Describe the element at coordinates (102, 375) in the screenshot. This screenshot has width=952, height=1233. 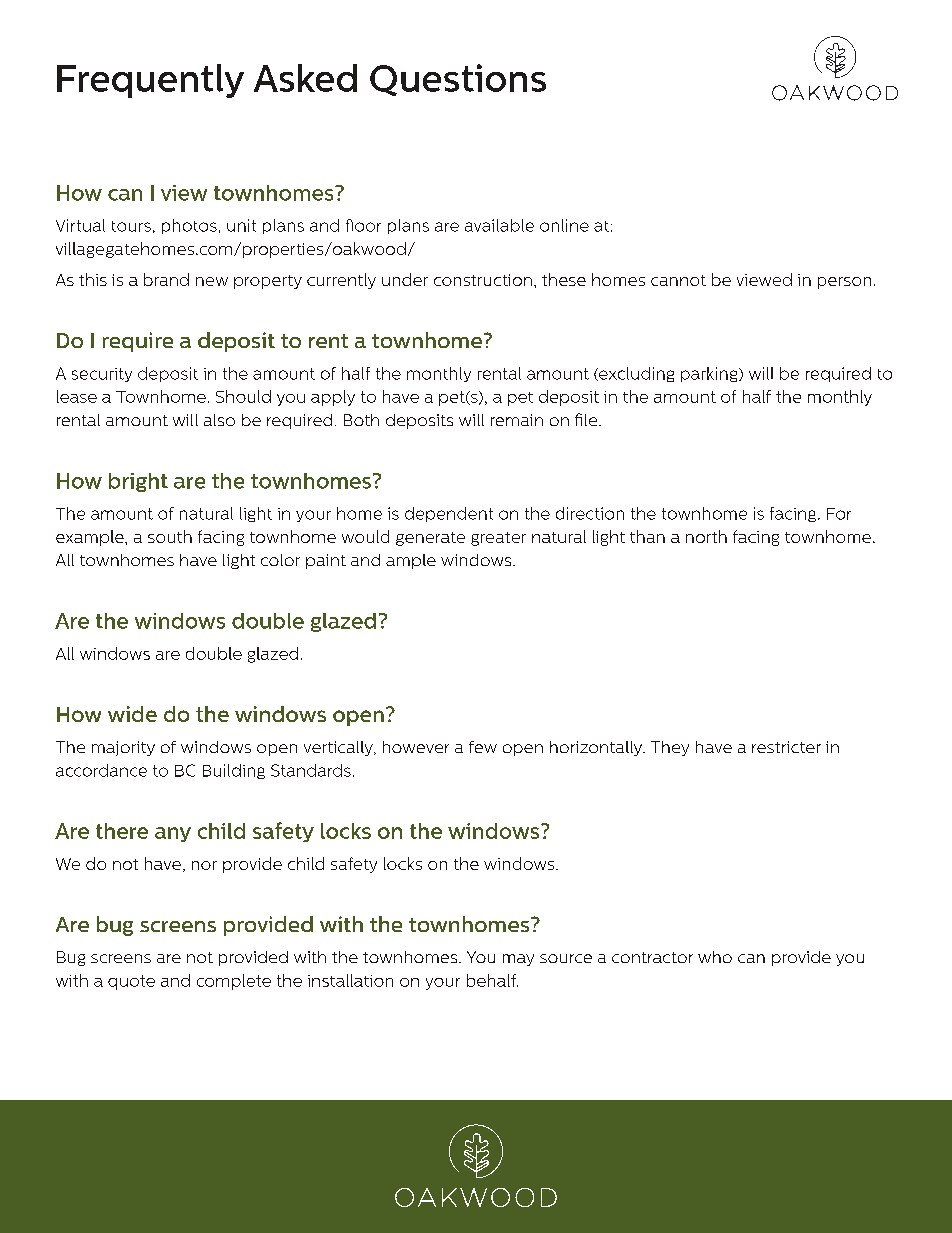
I see `security` at that location.
